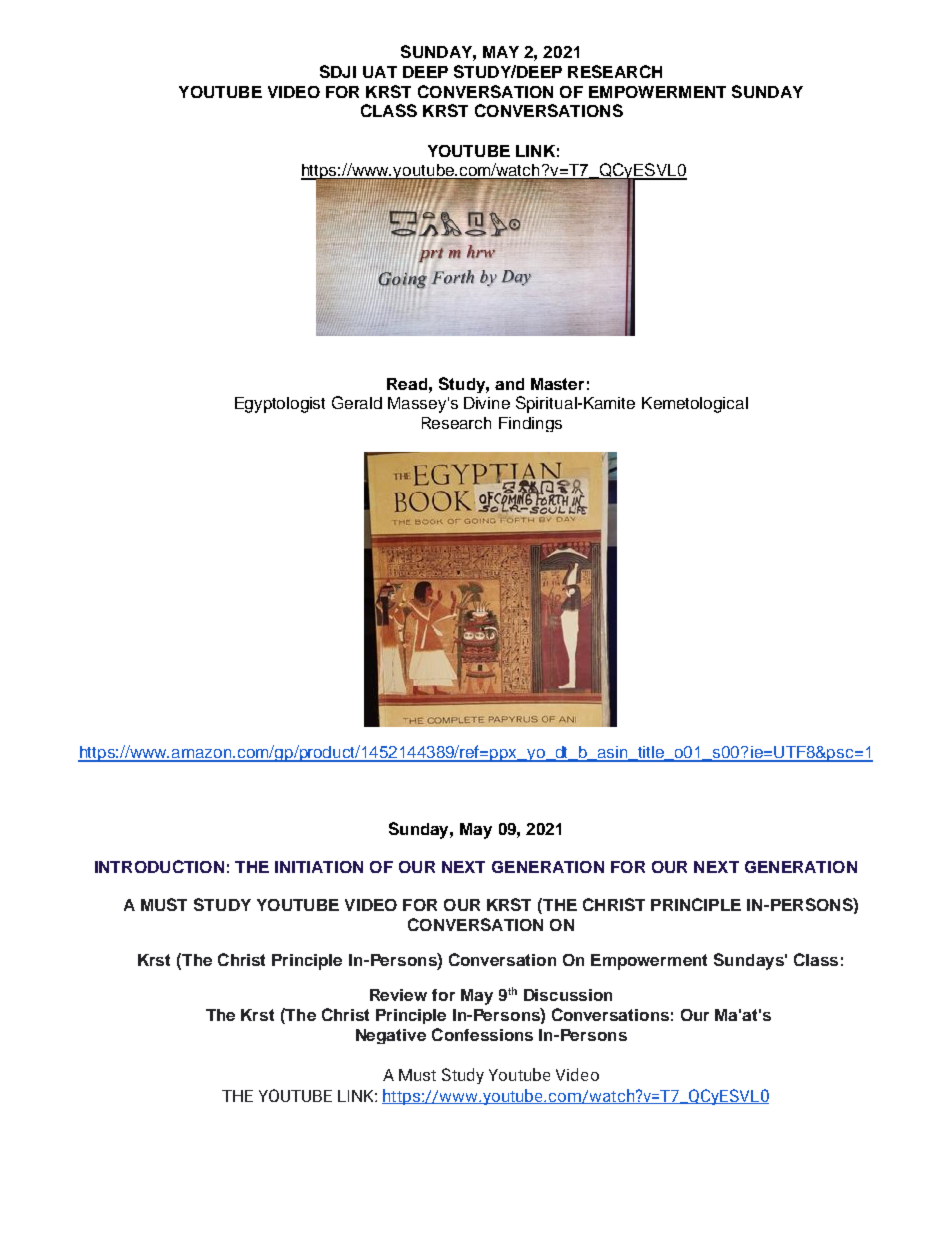 This screenshot has width=952, height=1233. What do you see at coordinates (482, 1034) in the screenshot?
I see `Confessions` at bounding box center [482, 1034].
